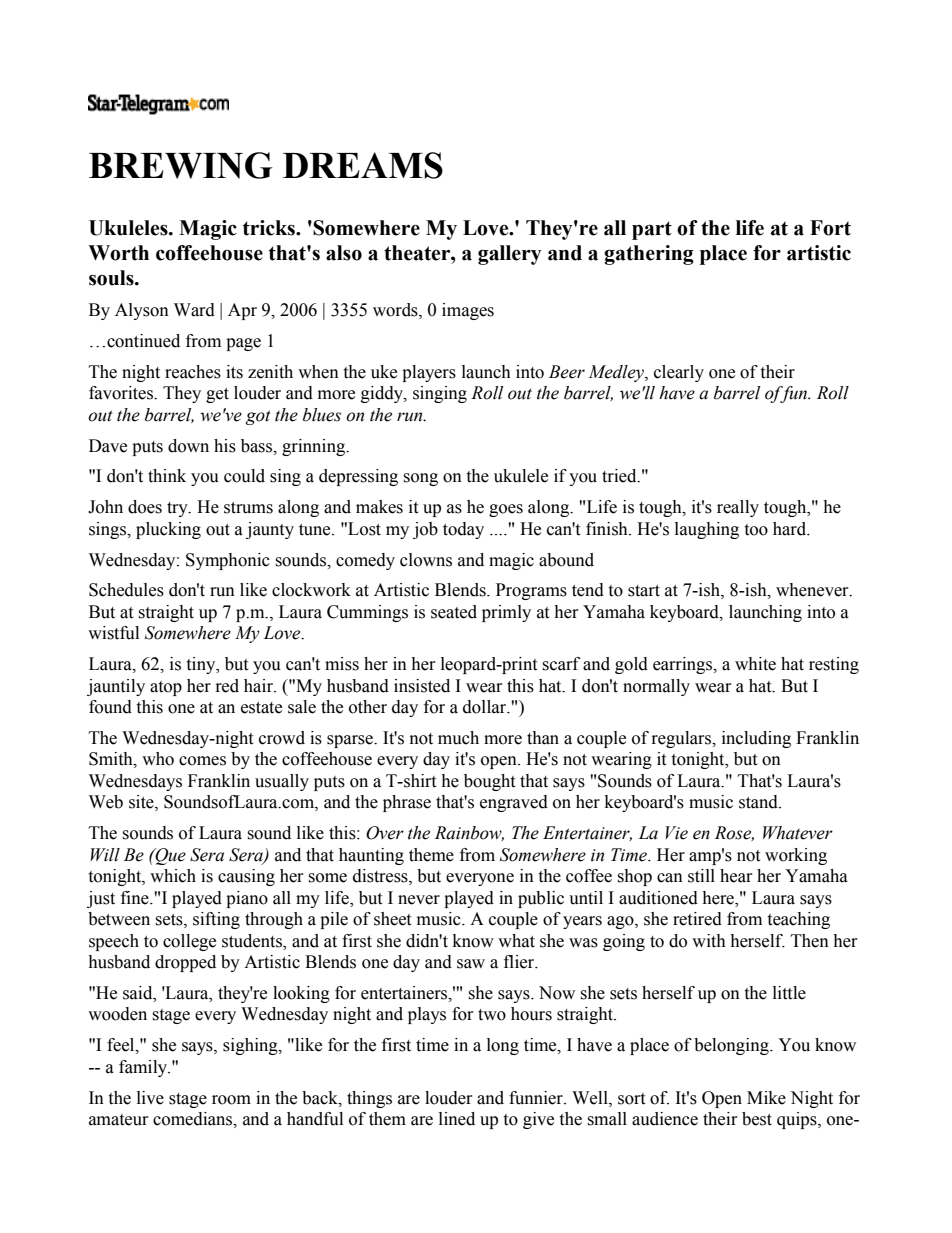 The height and width of the screenshot is (1233, 952). Describe the element at coordinates (150, 1098) in the screenshot. I see `live` at that location.
